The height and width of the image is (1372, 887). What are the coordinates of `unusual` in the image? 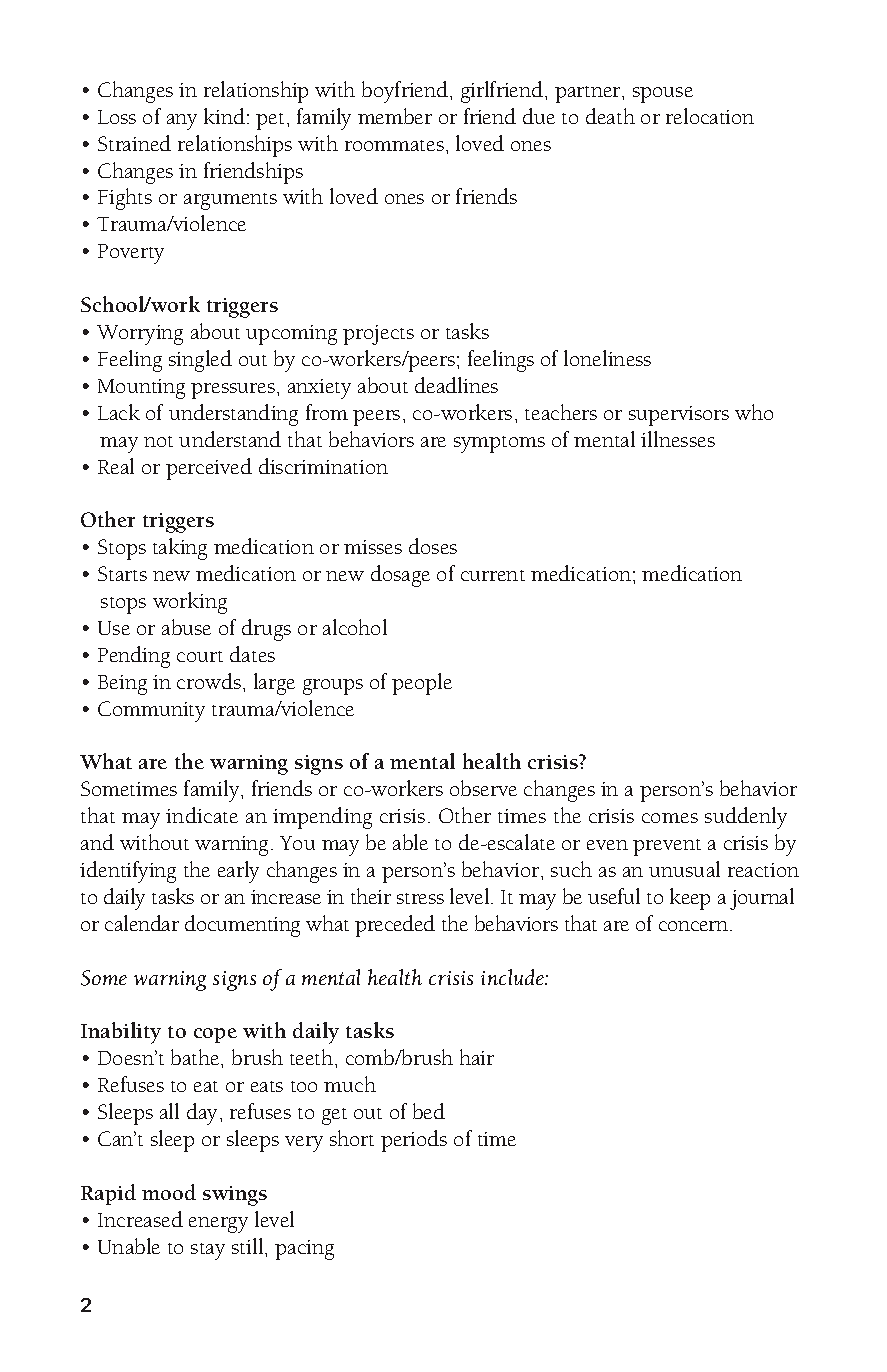 It's located at (684, 869).
